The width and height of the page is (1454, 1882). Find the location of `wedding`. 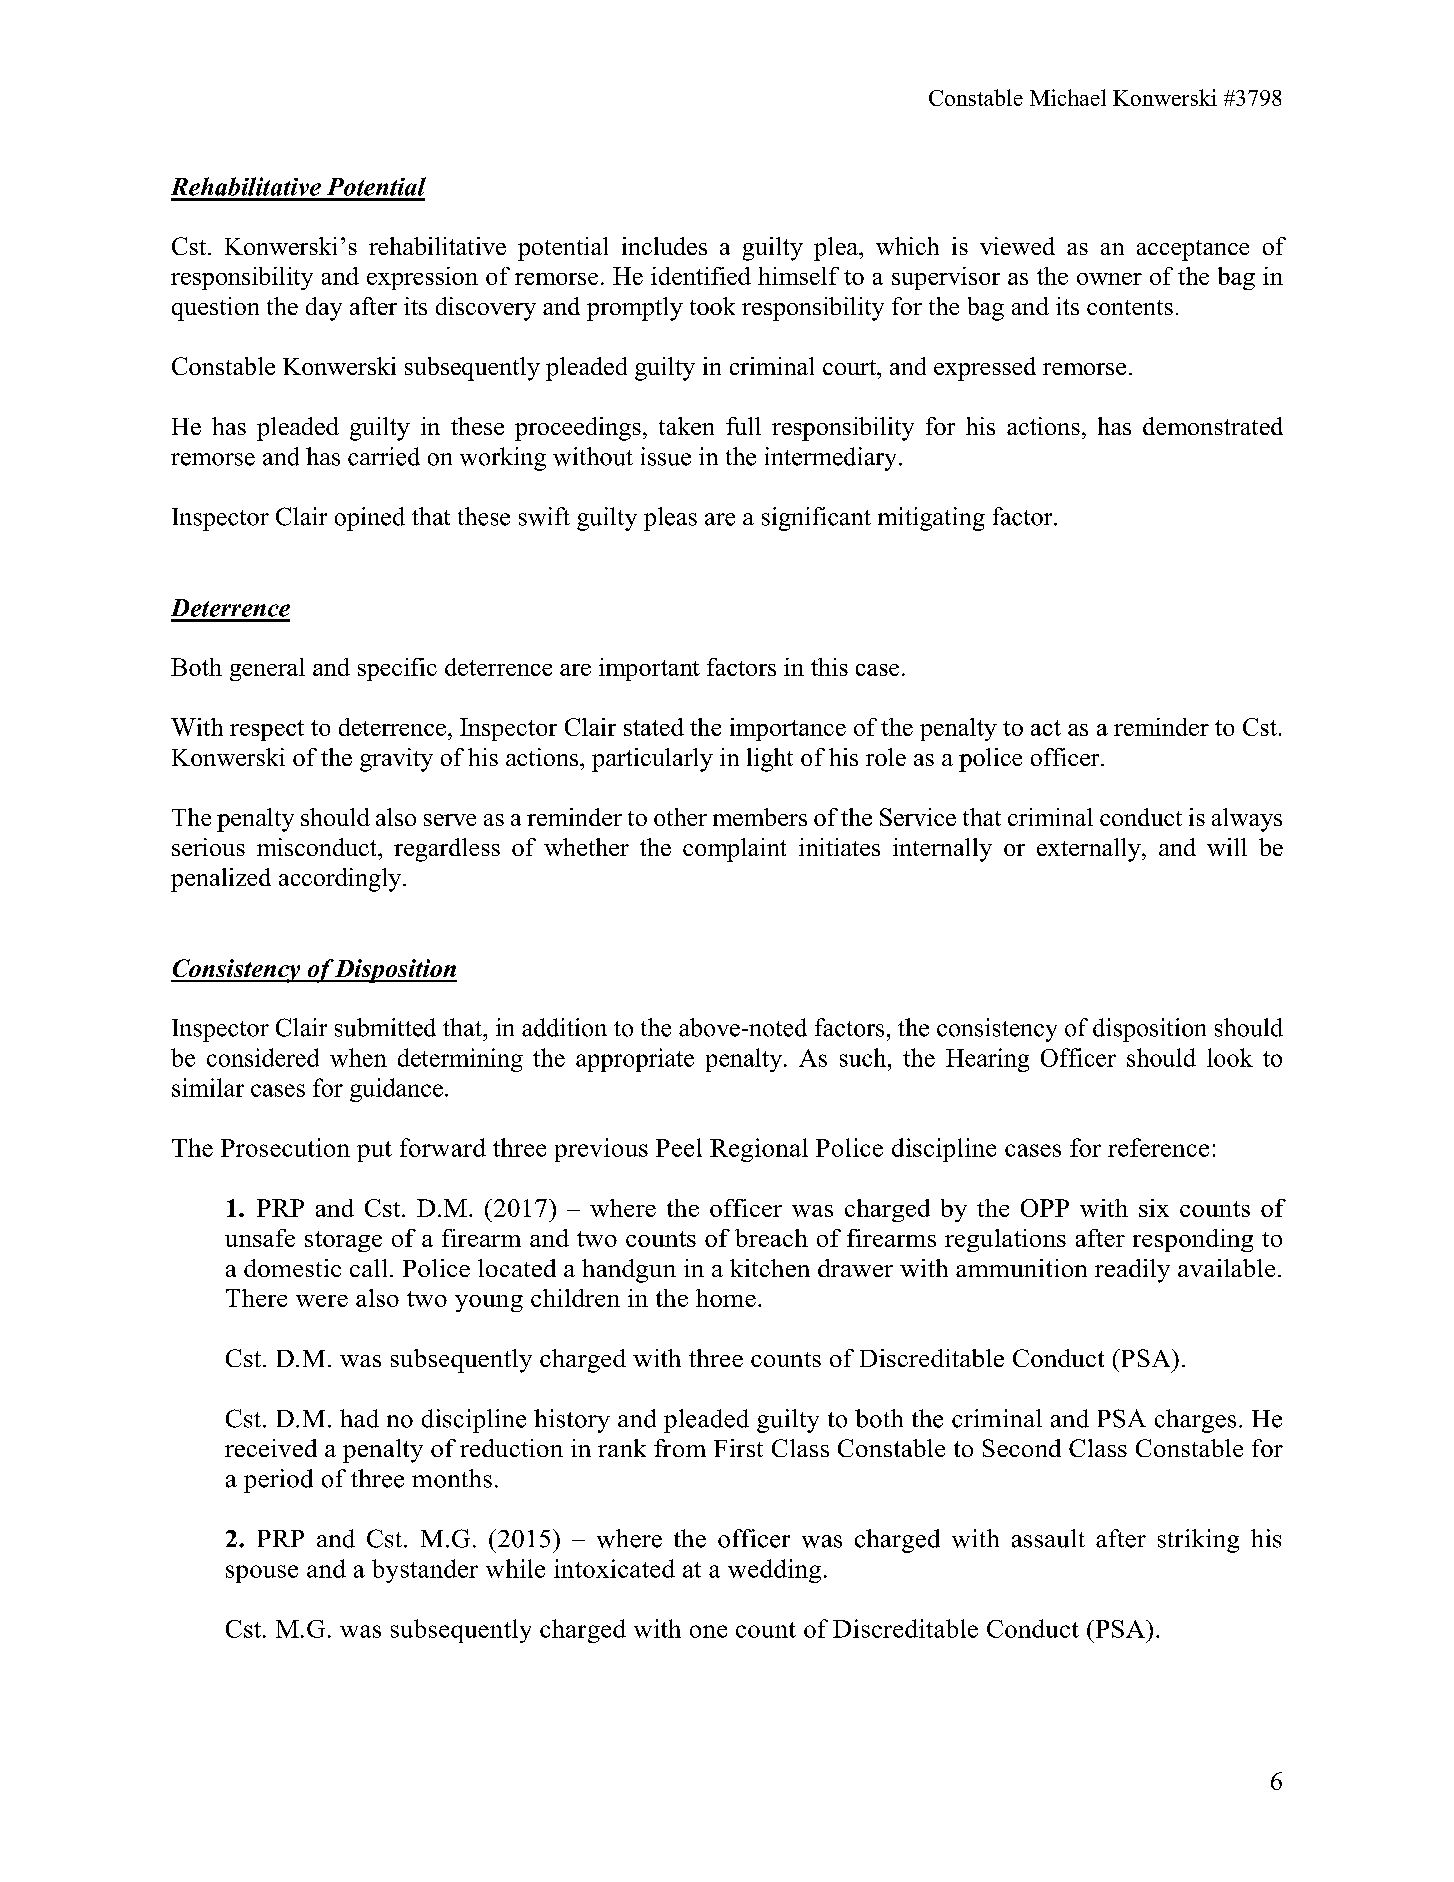

wedding is located at coordinates (774, 1571).
